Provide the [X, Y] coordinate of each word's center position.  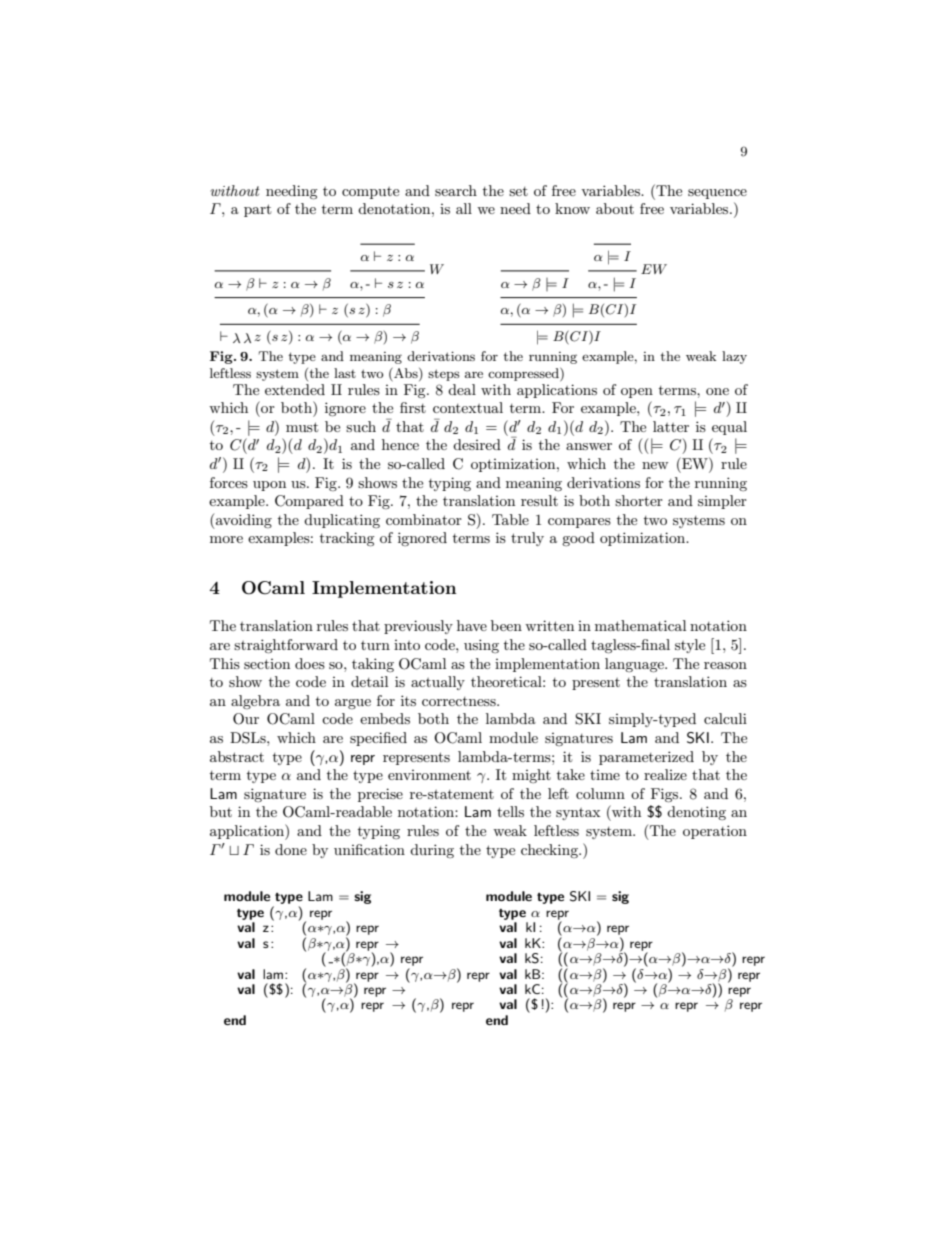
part [257, 210]
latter [671, 426]
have [472, 625]
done [291, 849]
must [302, 427]
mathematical [640, 625]
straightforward [286, 646]
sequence [717, 194]
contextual [468, 407]
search [456, 190]
